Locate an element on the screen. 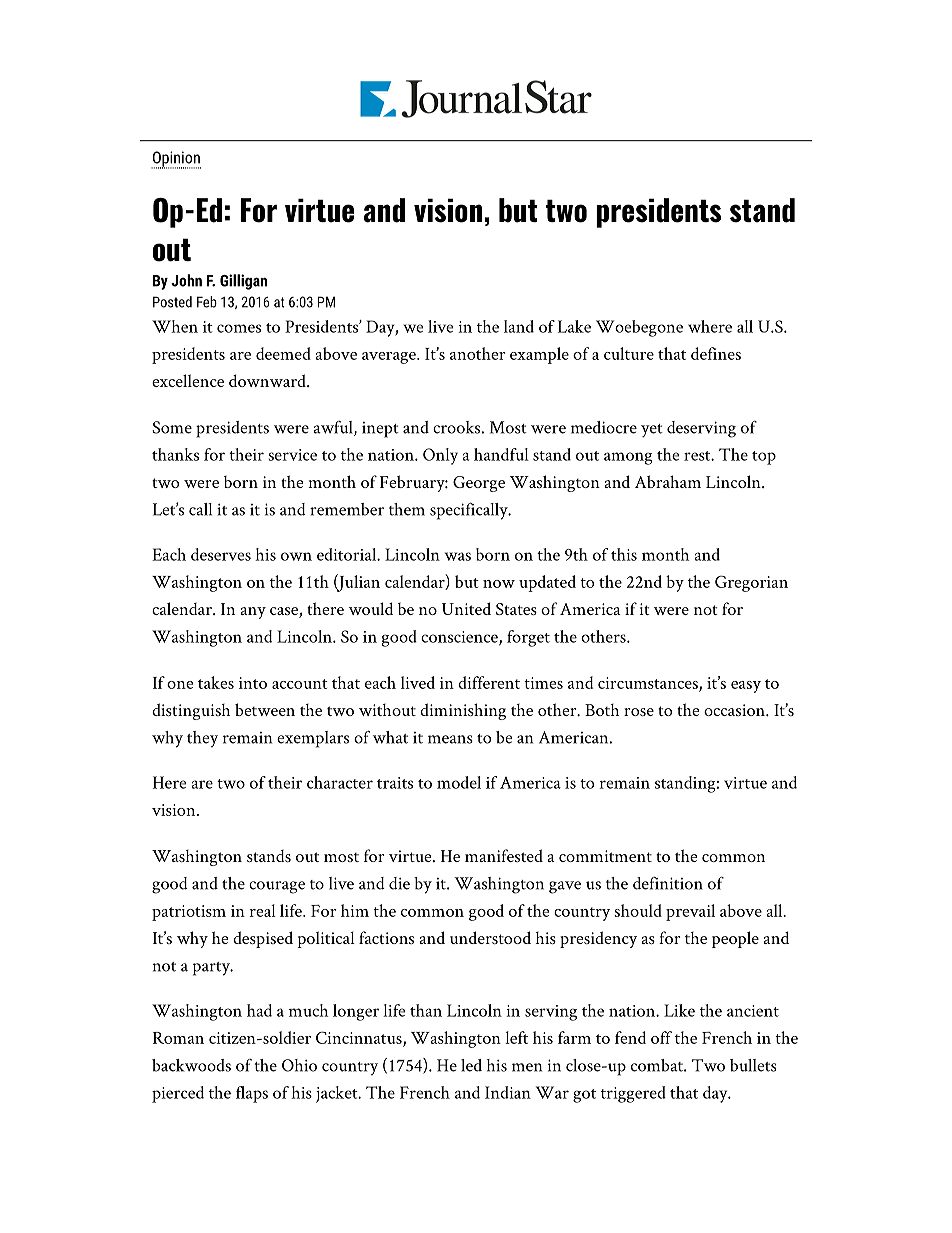 The width and height of the screenshot is (952, 1233). led is located at coordinates (471, 1065).
